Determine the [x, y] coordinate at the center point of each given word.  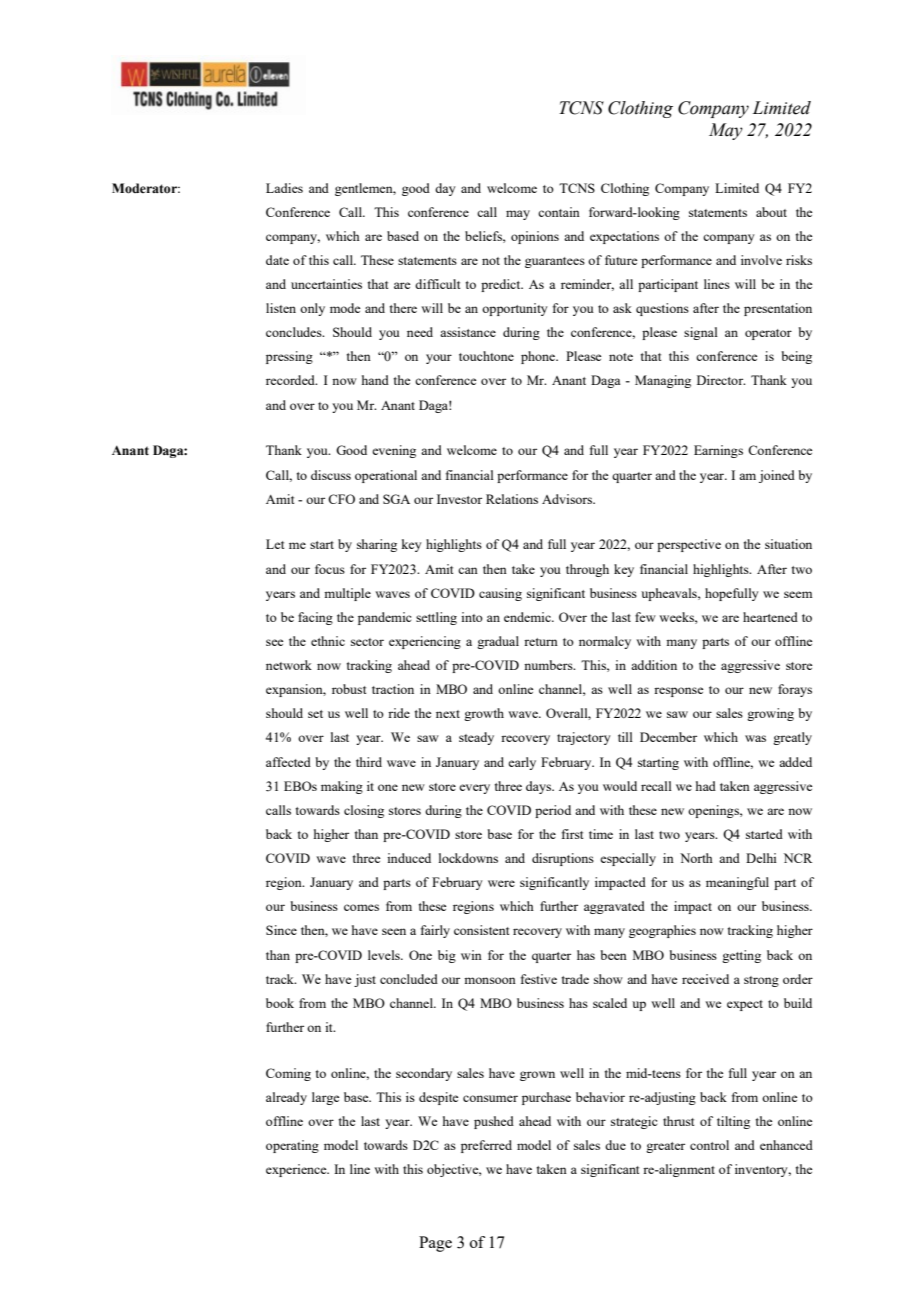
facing [315, 618]
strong [761, 981]
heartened [770, 617]
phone [539, 357]
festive [539, 979]
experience [297, 1170]
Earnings [718, 451]
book [280, 1003]
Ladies [284, 188]
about [771, 212]
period [553, 811]
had [706, 786]
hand [375, 380]
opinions [535, 237]
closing [364, 811]
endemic [528, 617]
